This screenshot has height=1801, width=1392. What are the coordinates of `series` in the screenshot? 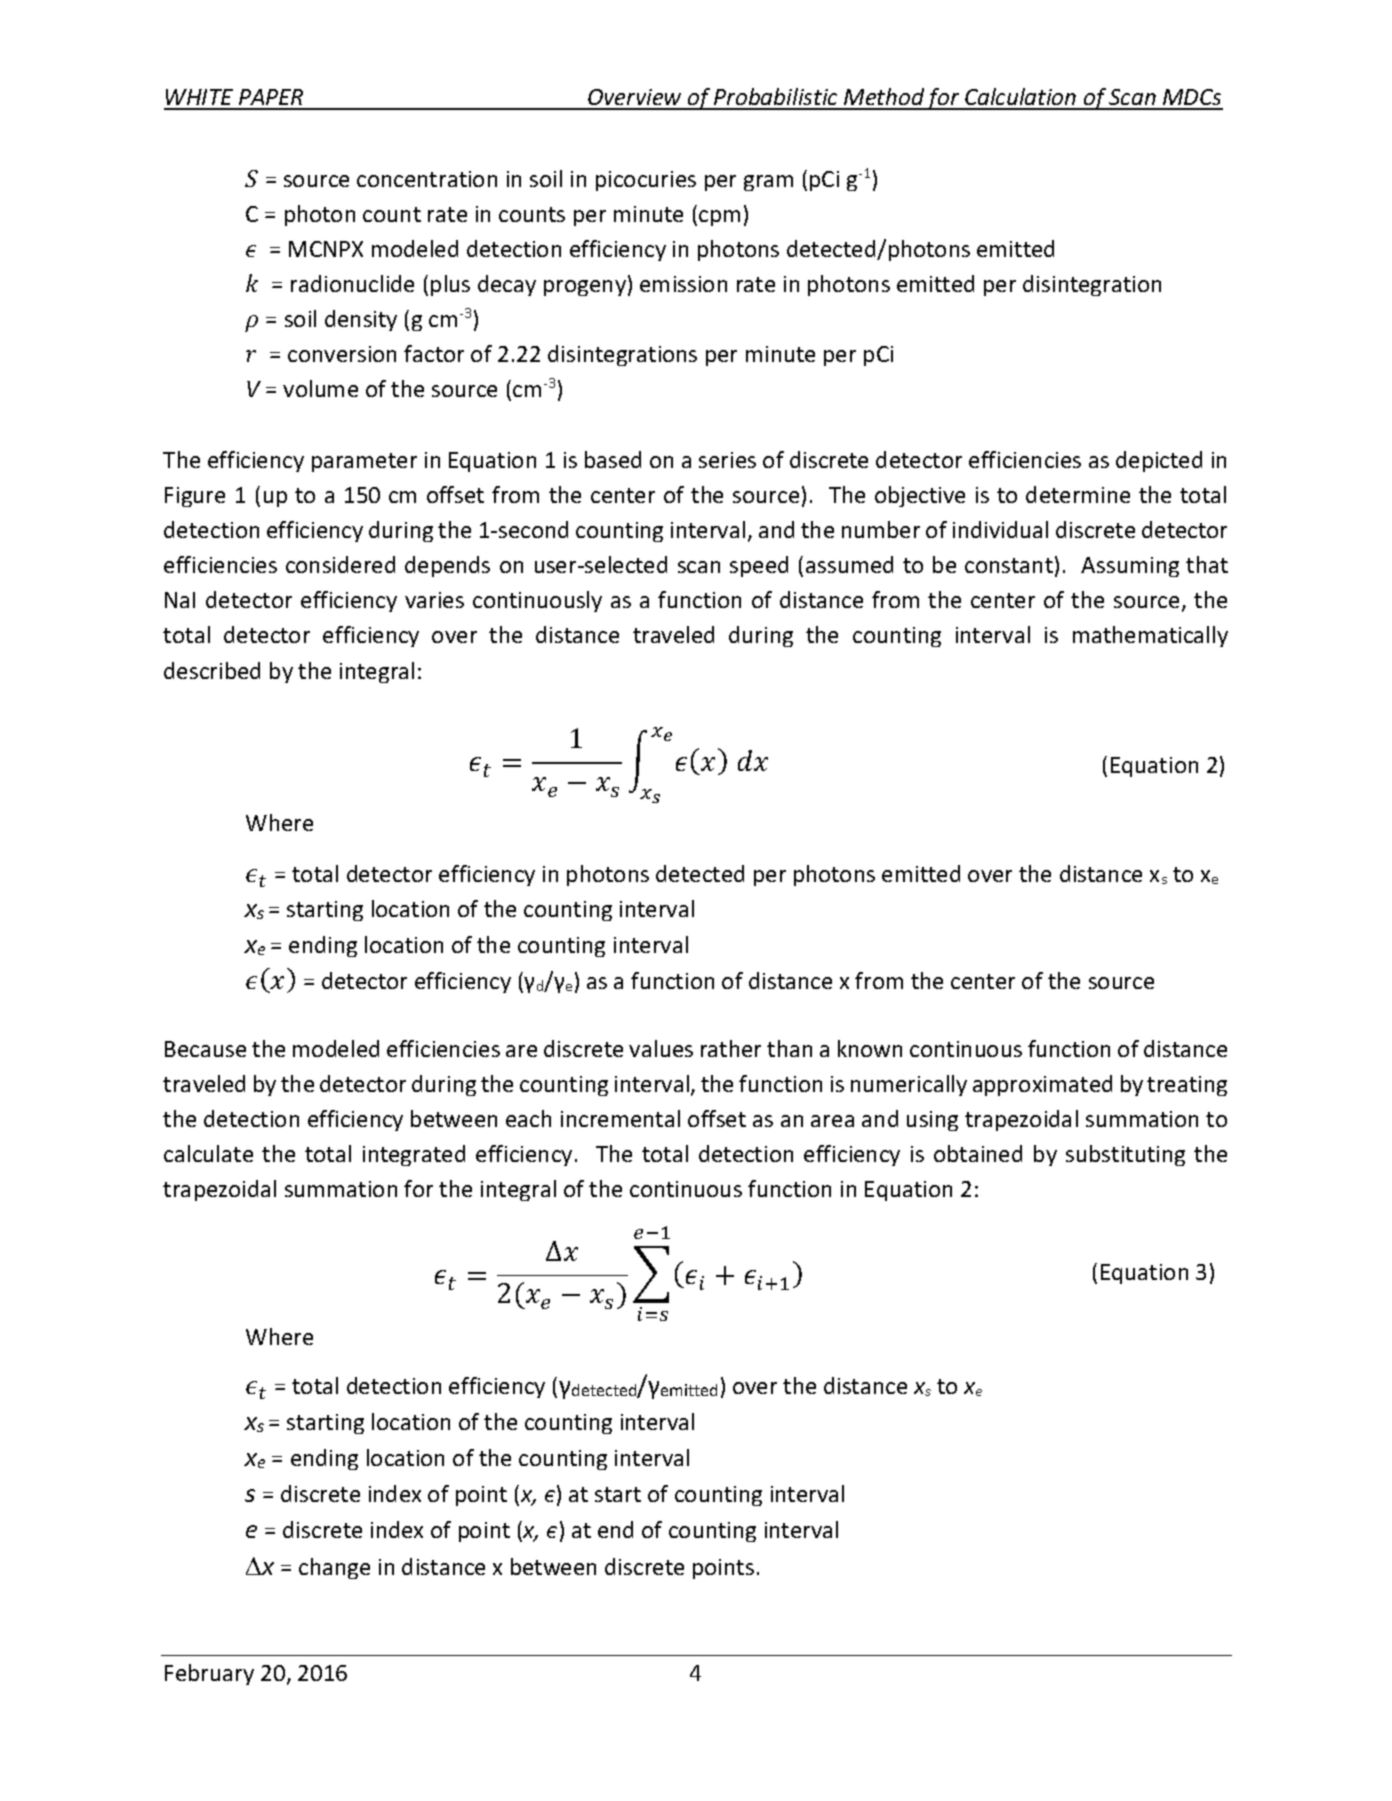 It's located at (727, 460).
